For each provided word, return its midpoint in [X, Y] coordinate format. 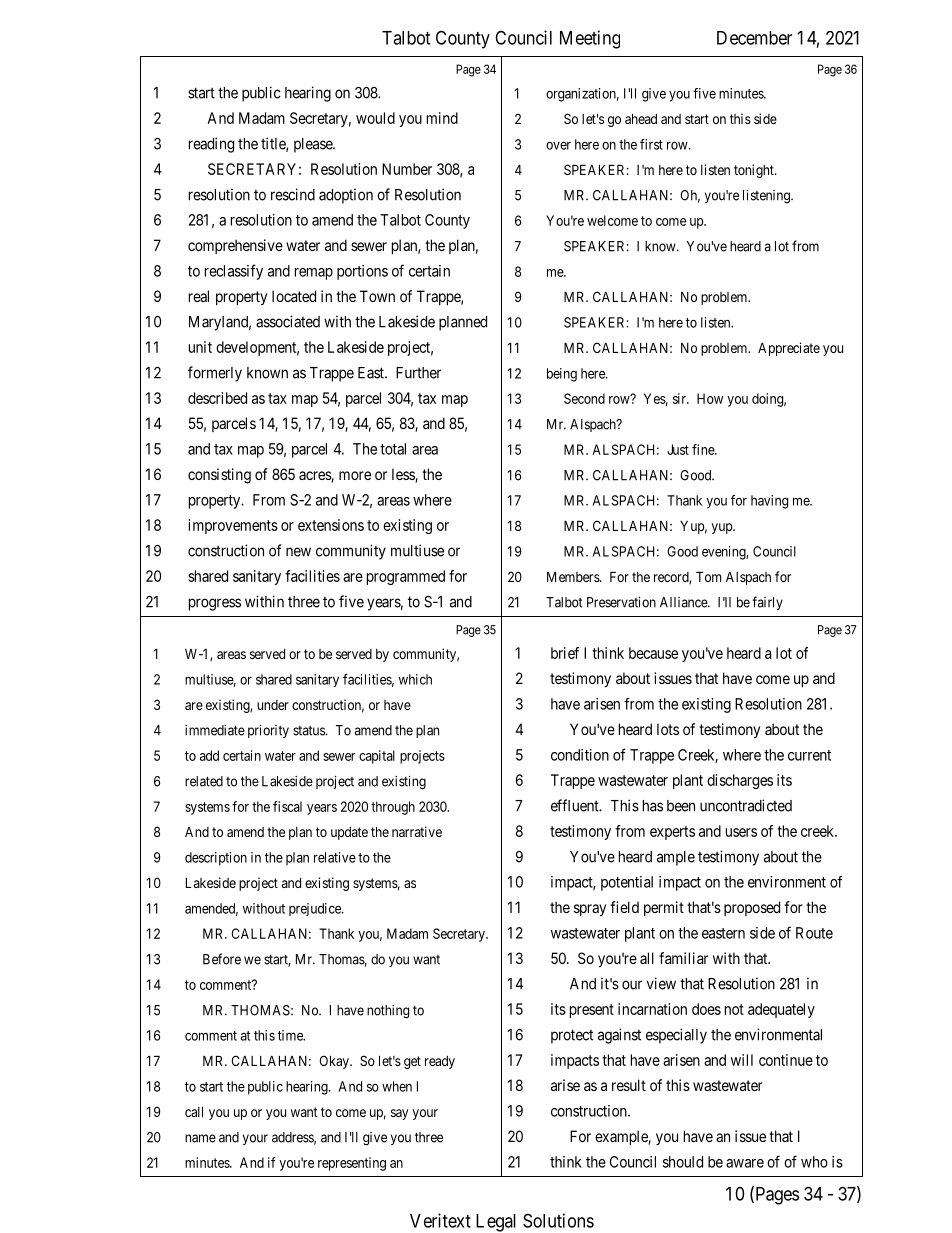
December [754, 38]
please [314, 145]
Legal [496, 1223]
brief [565, 653]
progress [215, 604]
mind [442, 118]
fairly [767, 603]
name [200, 1138]
